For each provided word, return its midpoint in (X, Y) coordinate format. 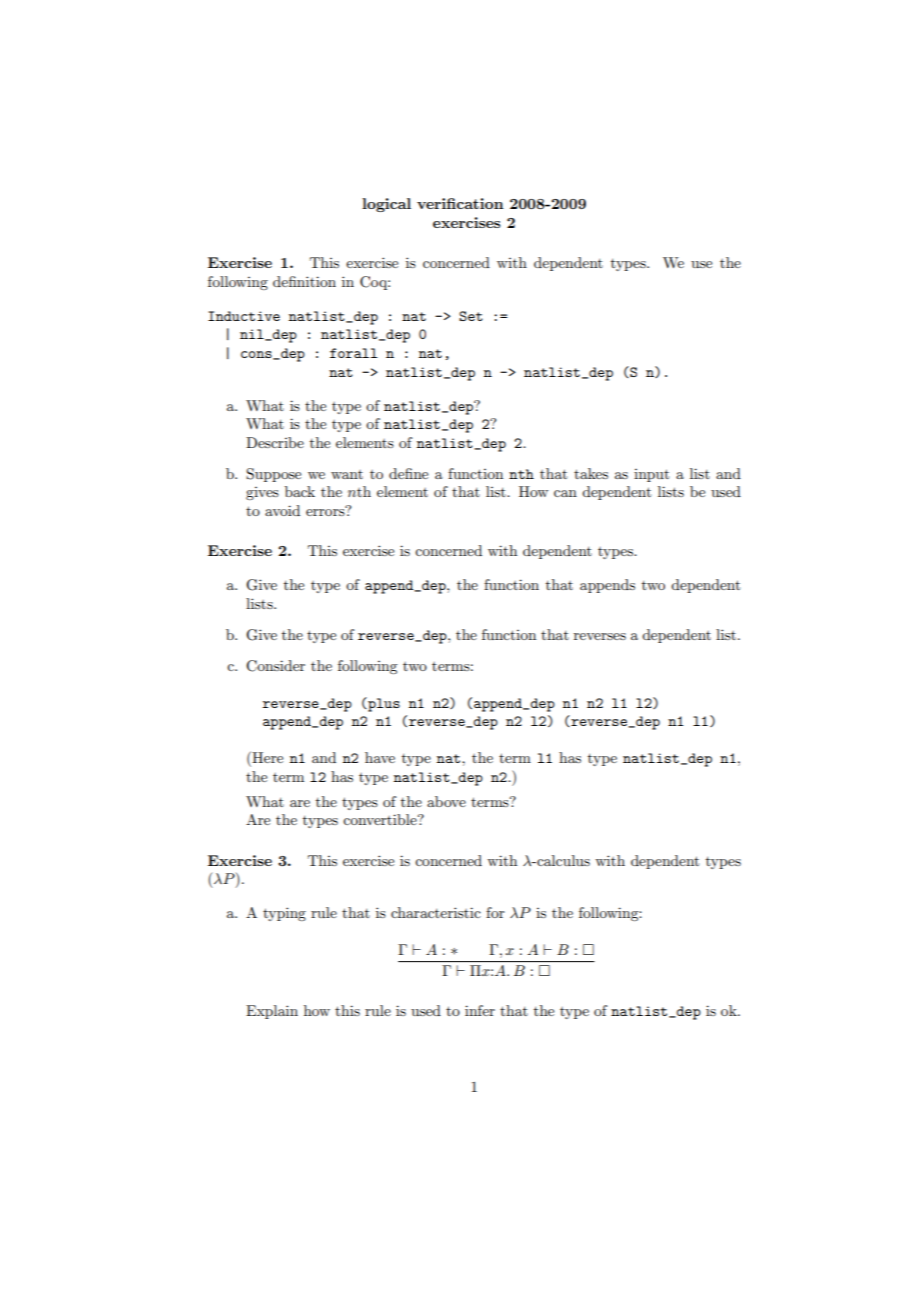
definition (304, 281)
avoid (282, 510)
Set (471, 316)
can (565, 493)
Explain (272, 1012)
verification (460, 203)
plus (383, 704)
